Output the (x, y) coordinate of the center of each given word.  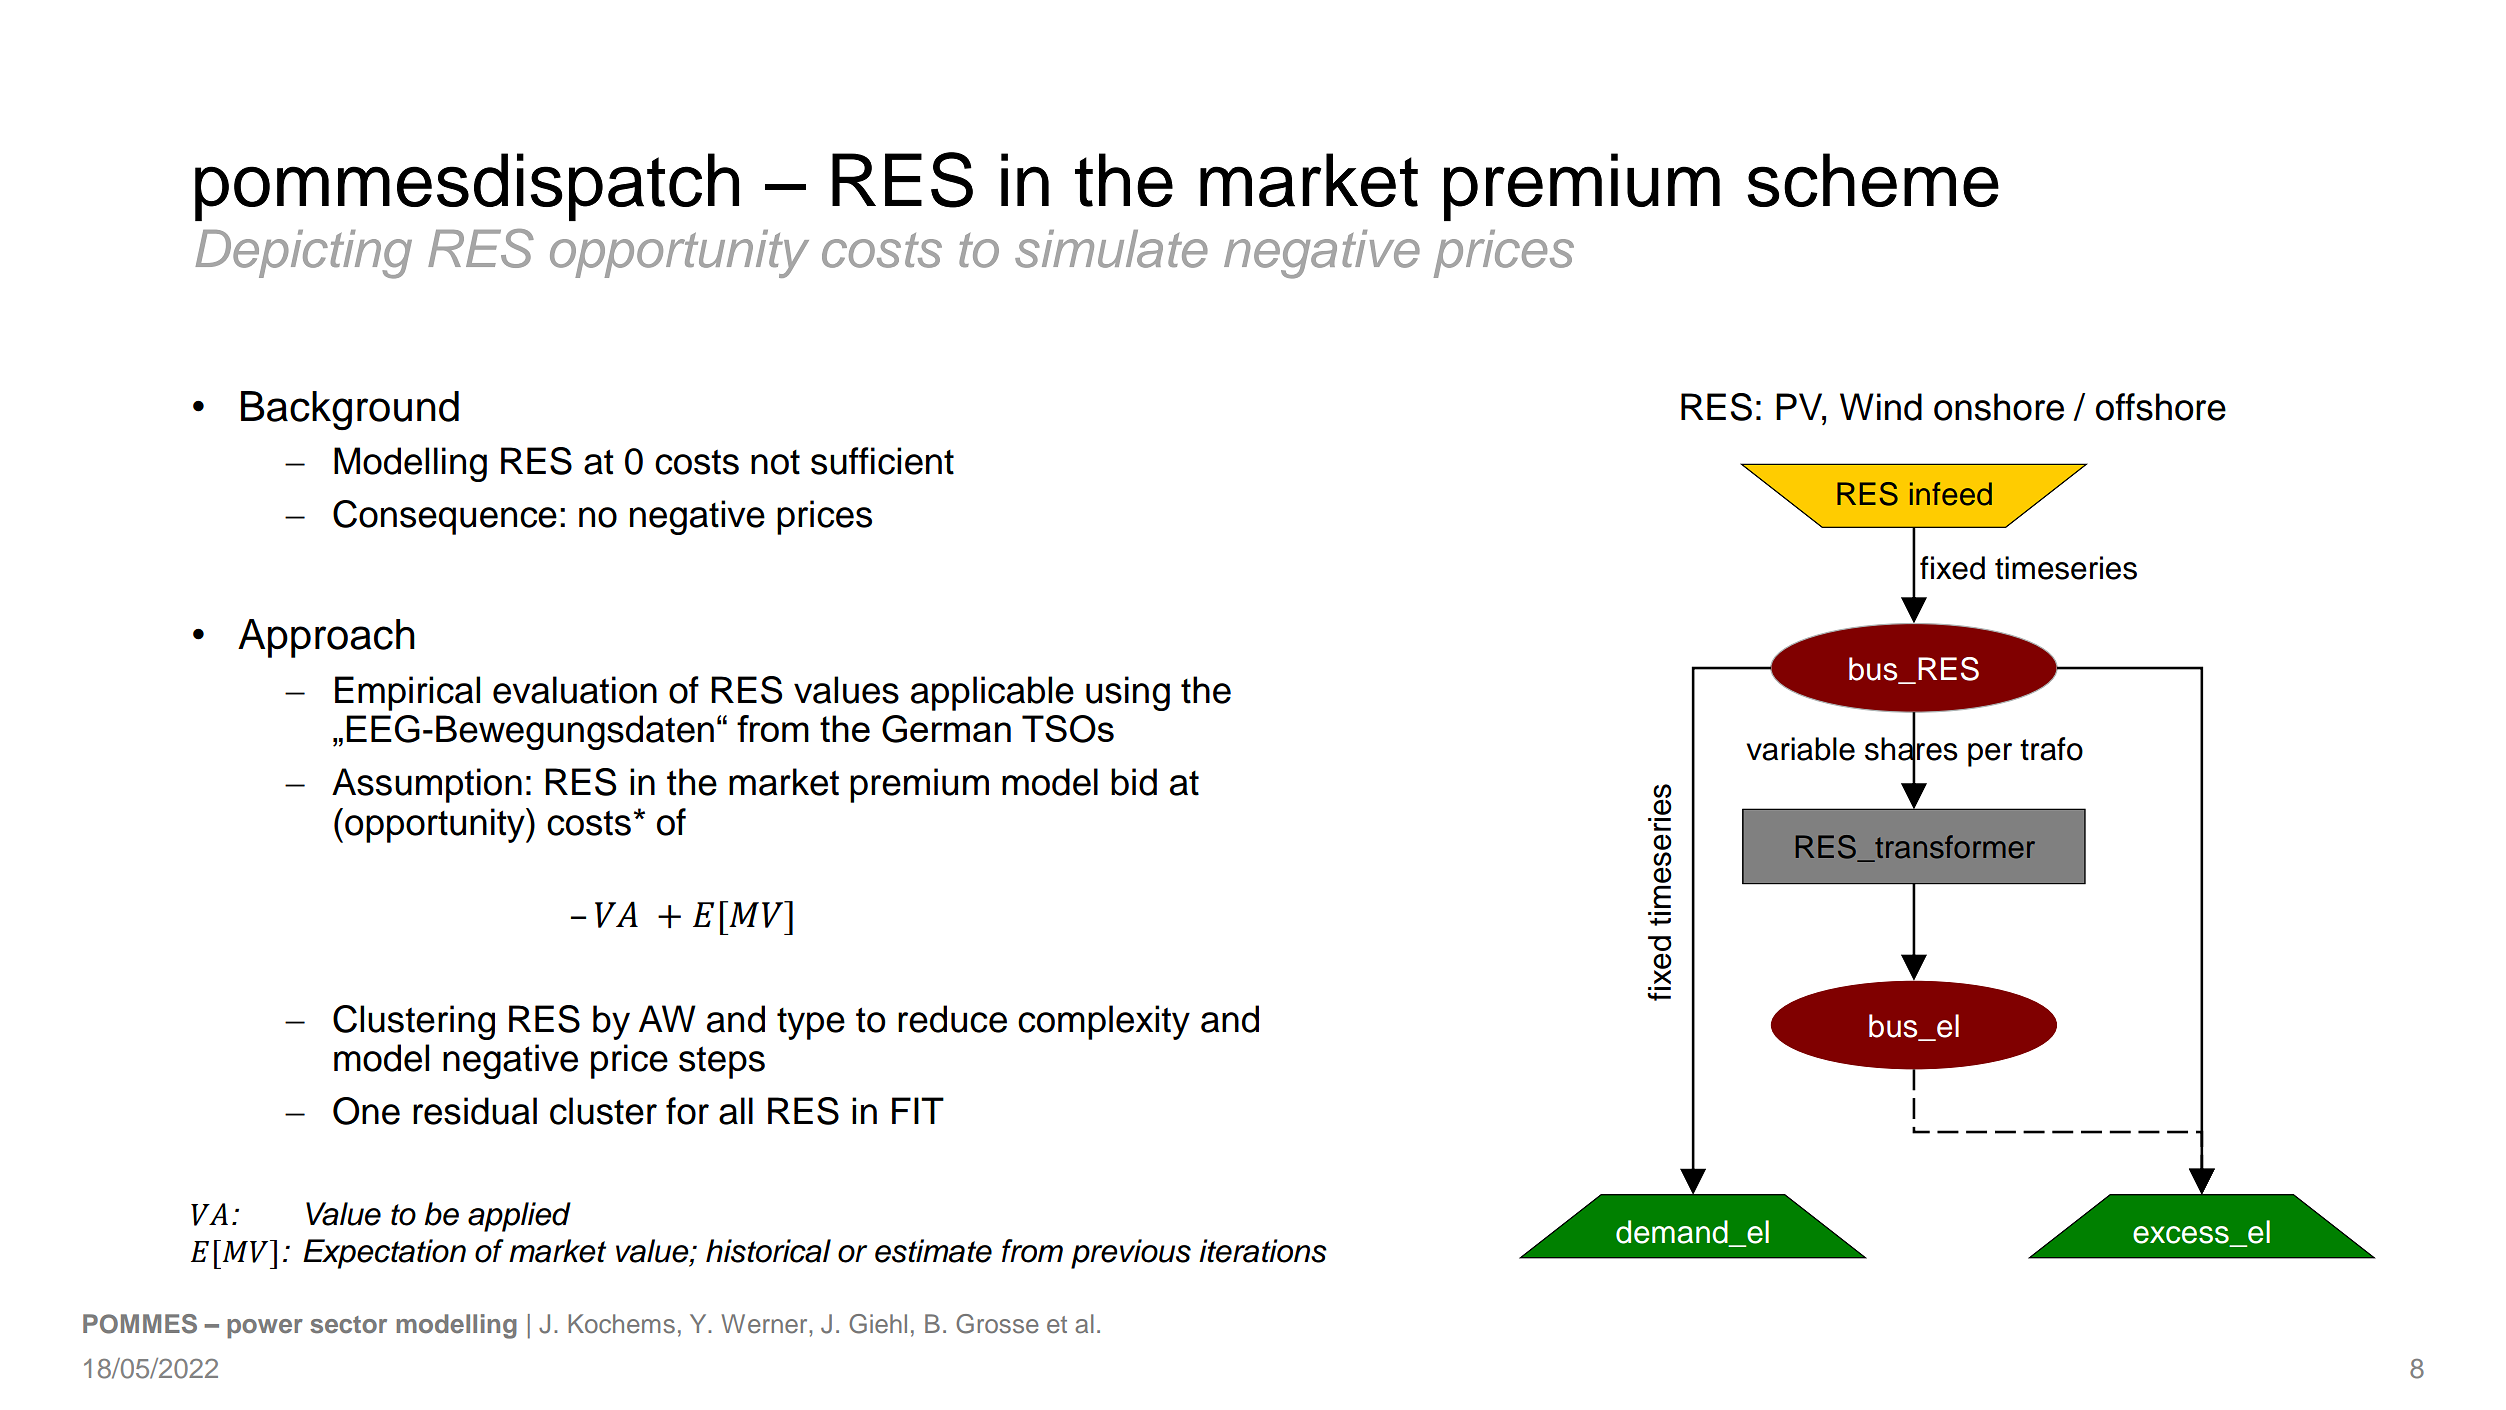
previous (1131, 1254)
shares (1911, 749)
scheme (1873, 180)
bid (1134, 782)
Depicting (303, 254)
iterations (1263, 1251)
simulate (1111, 249)
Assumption (427, 785)
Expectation (384, 1254)
